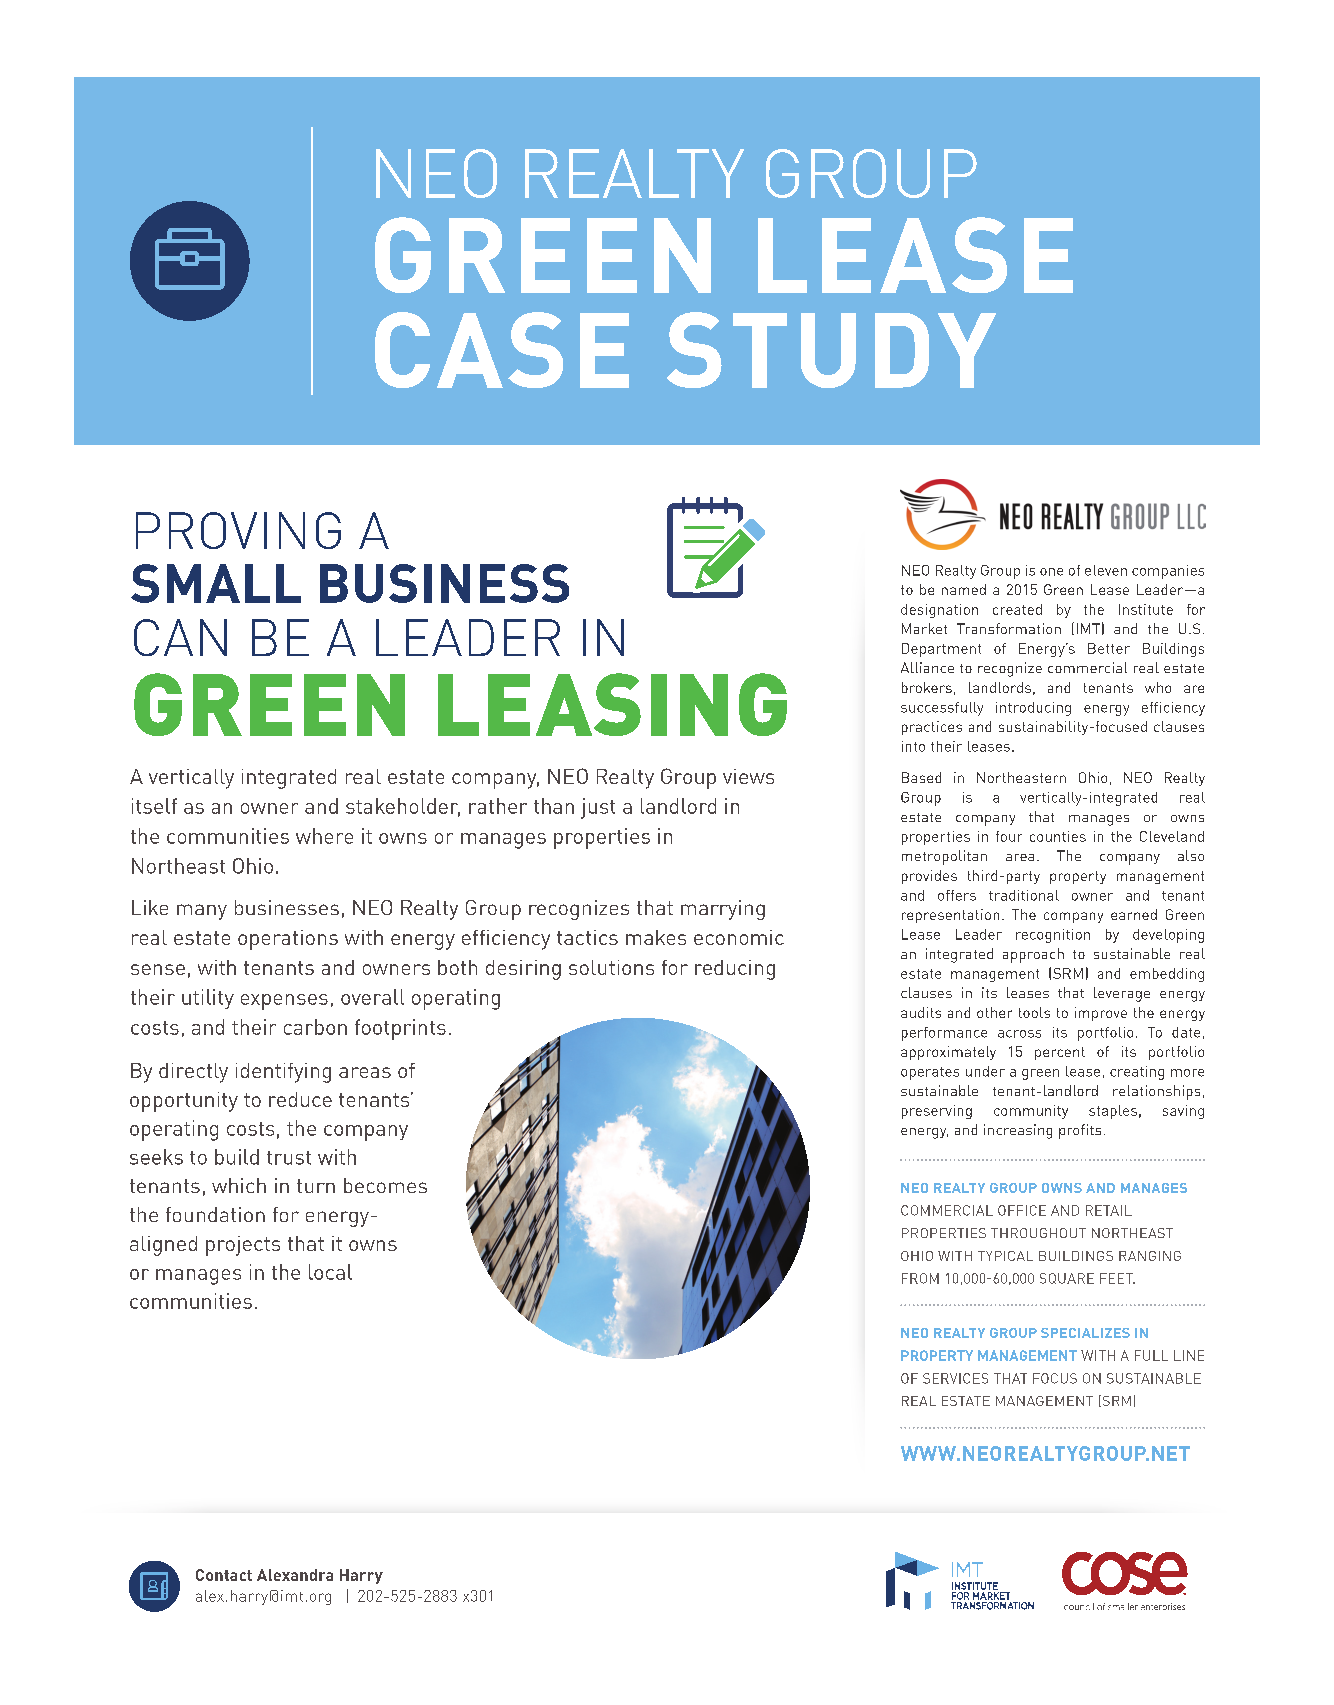  I want to click on local, so click(330, 1272).
